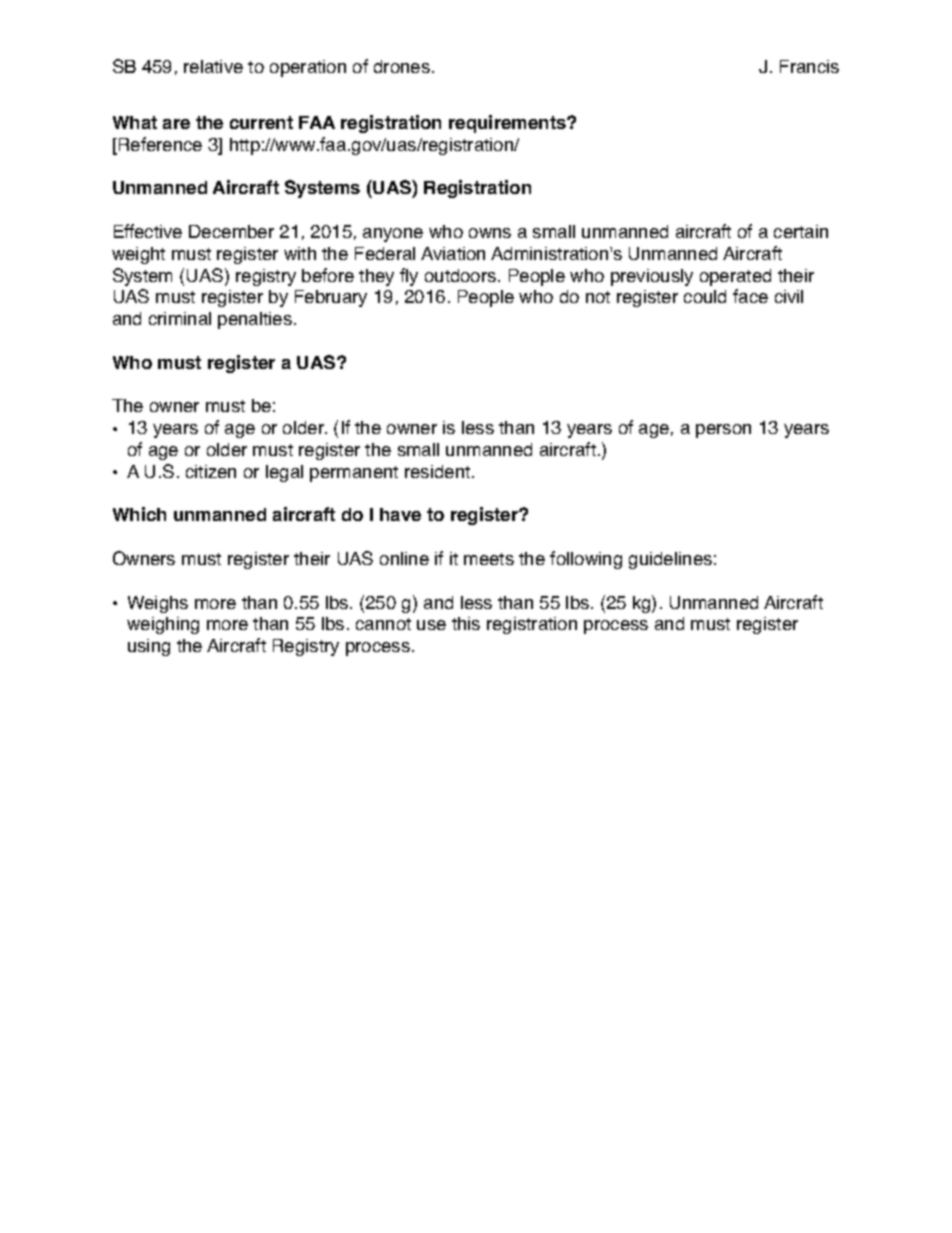 The height and width of the document is (1233, 952). I want to click on could, so click(705, 296).
